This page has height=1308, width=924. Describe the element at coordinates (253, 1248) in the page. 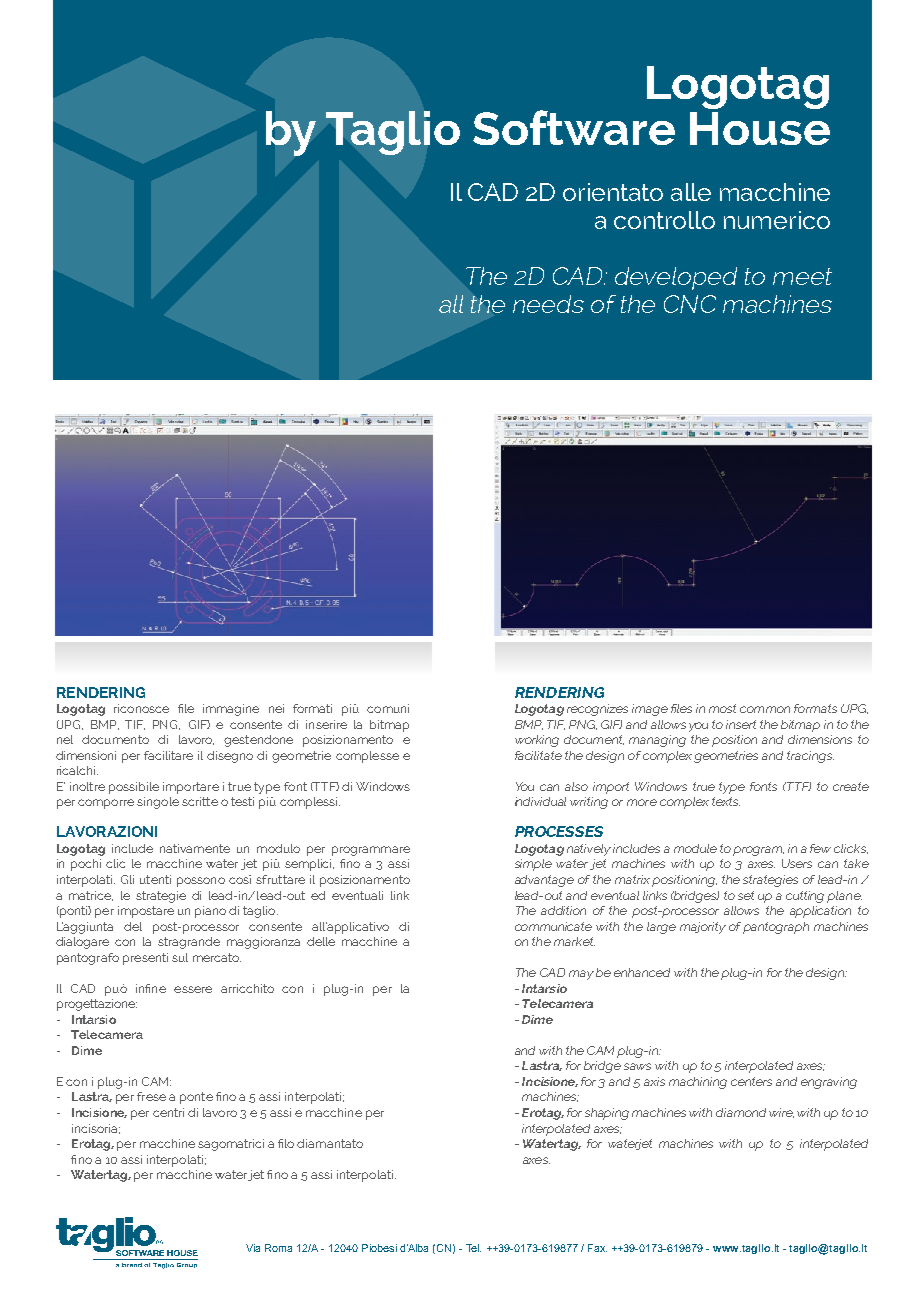

I see `Via` at that location.
